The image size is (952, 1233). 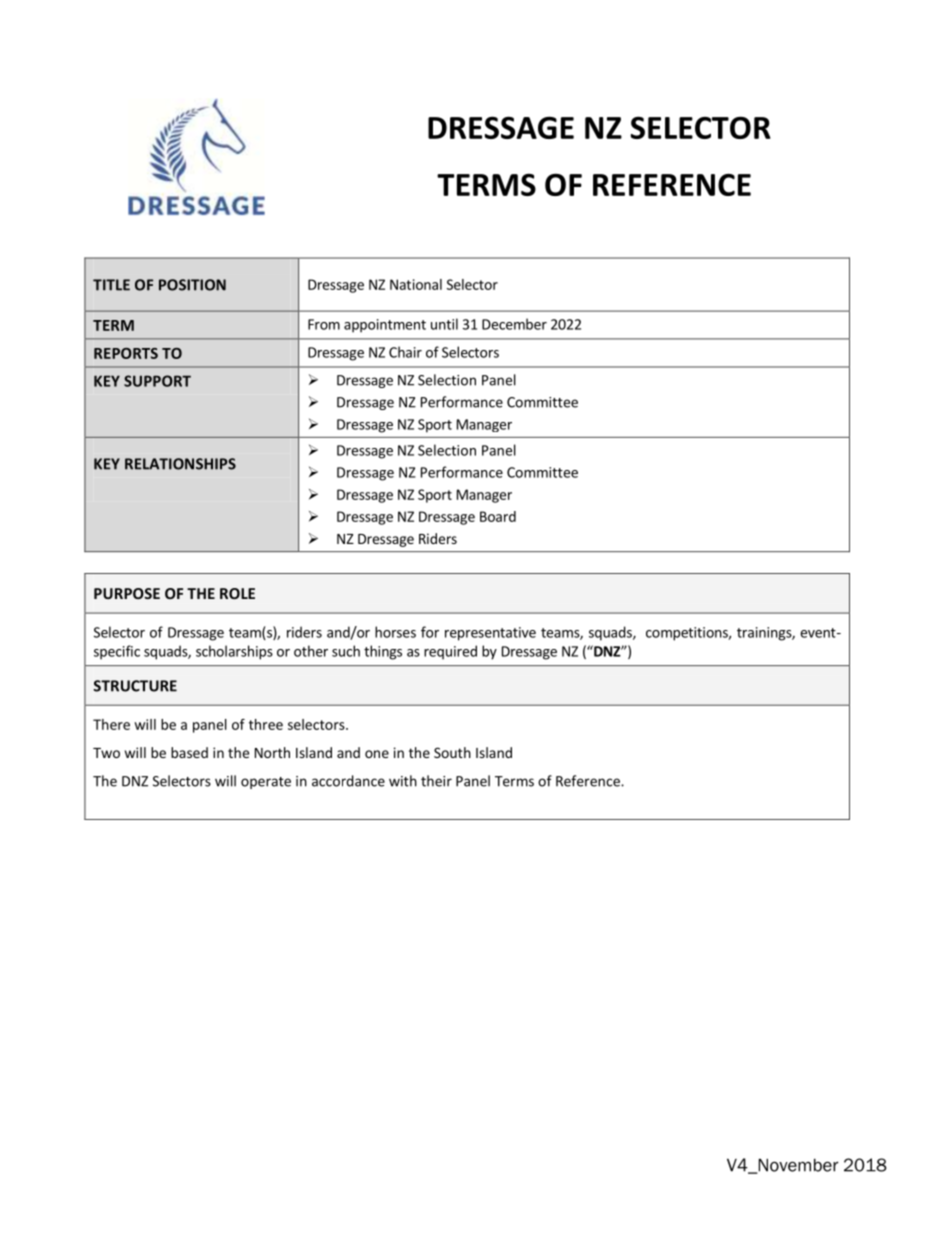 I want to click on based, so click(x=189, y=752).
